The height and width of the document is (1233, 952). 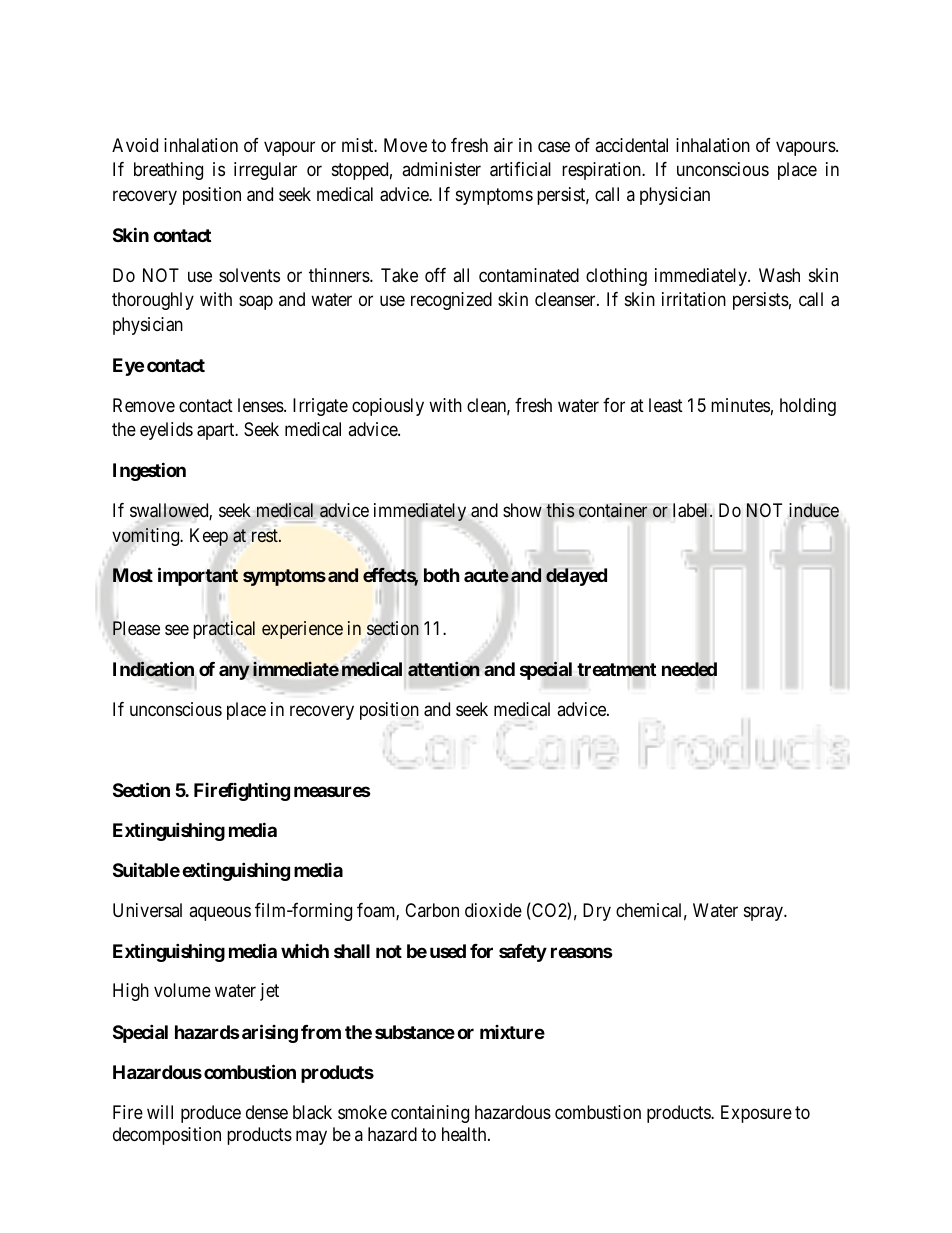 What do you see at coordinates (631, 145) in the document?
I see `accidental` at bounding box center [631, 145].
